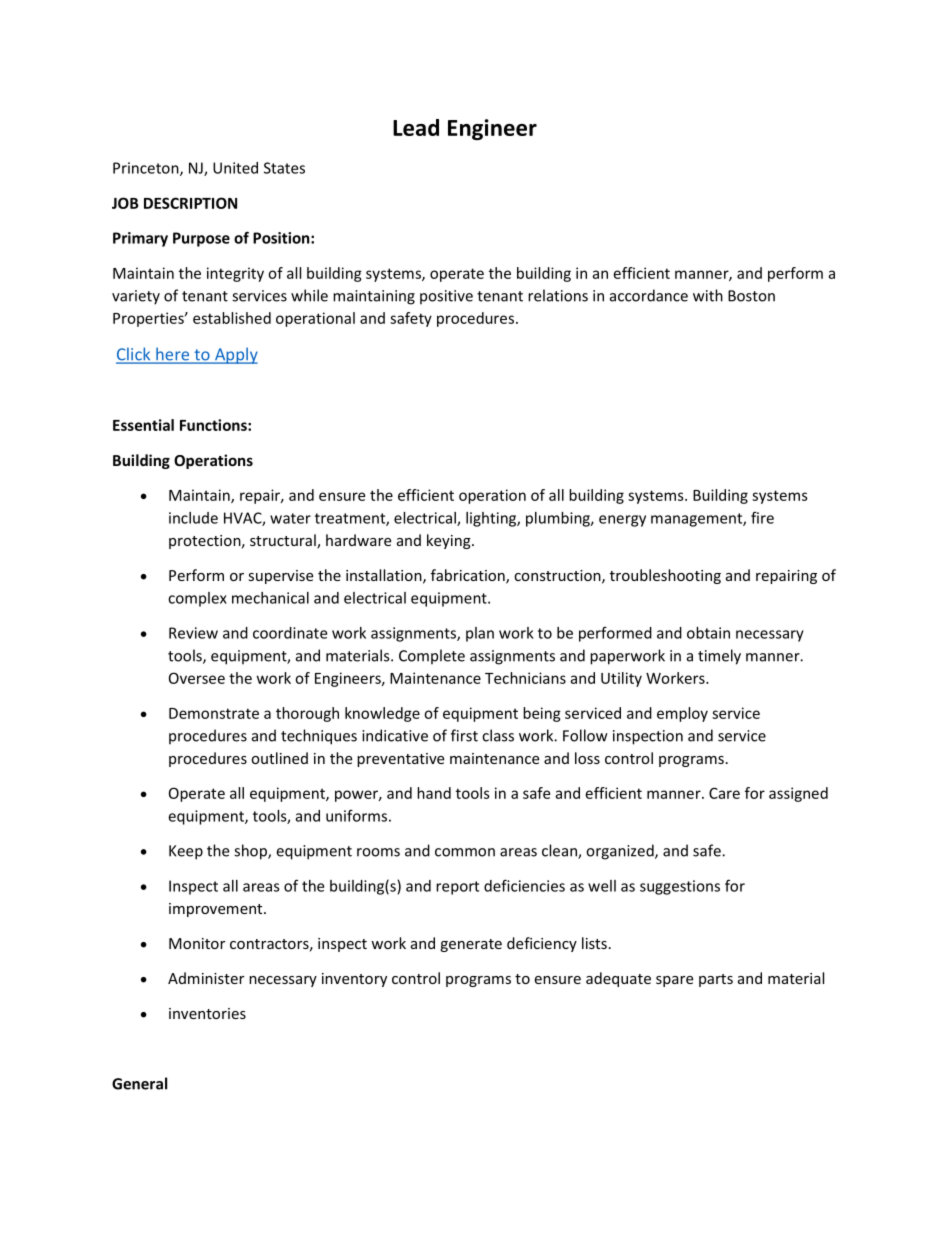 This image has height=1233, width=952. Describe the element at coordinates (708, 633) in the image. I see `obtain` at that location.
